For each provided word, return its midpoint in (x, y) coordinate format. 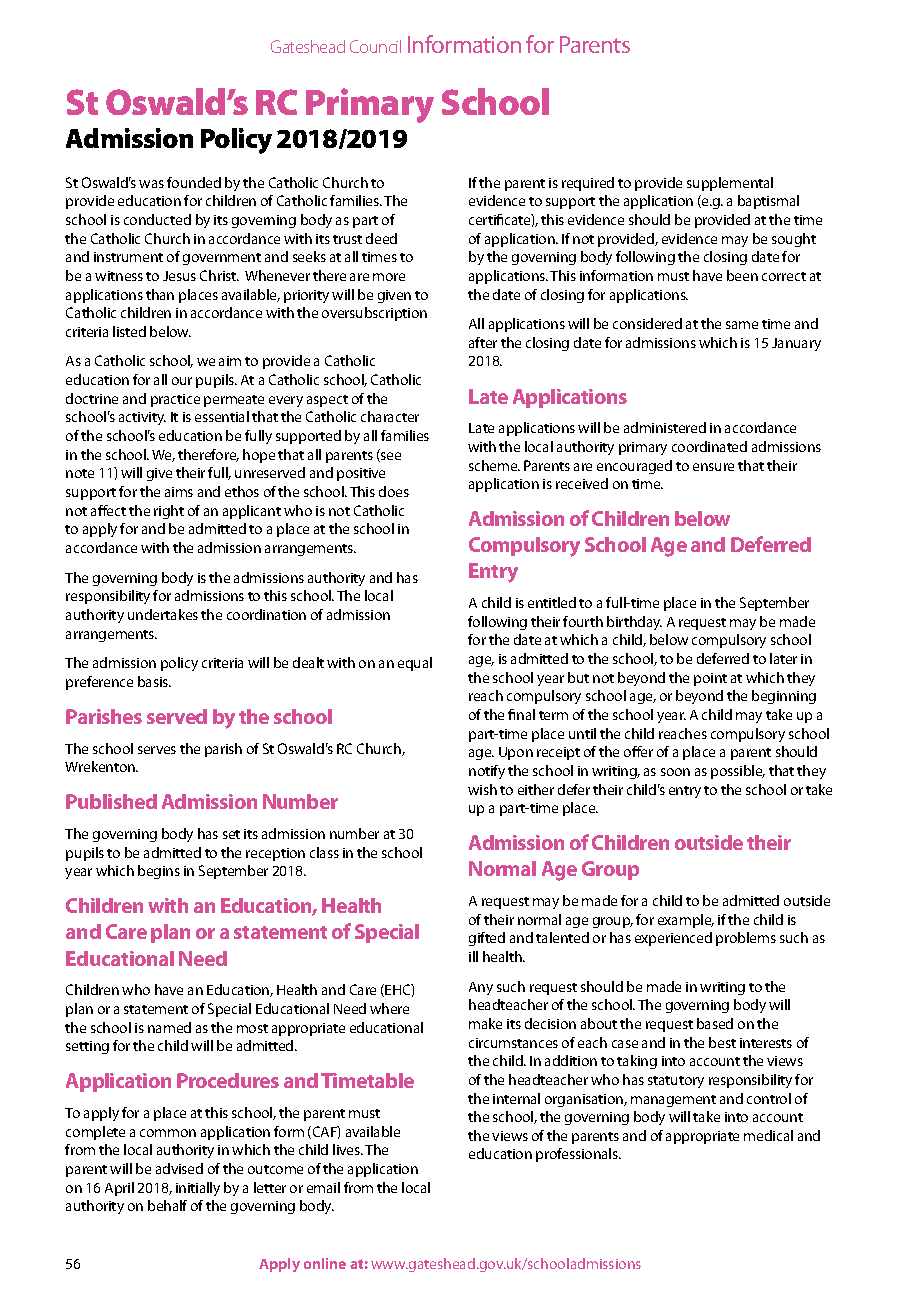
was (151, 184)
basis (154, 681)
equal (415, 664)
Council (375, 46)
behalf (167, 1205)
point (710, 679)
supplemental (730, 184)
